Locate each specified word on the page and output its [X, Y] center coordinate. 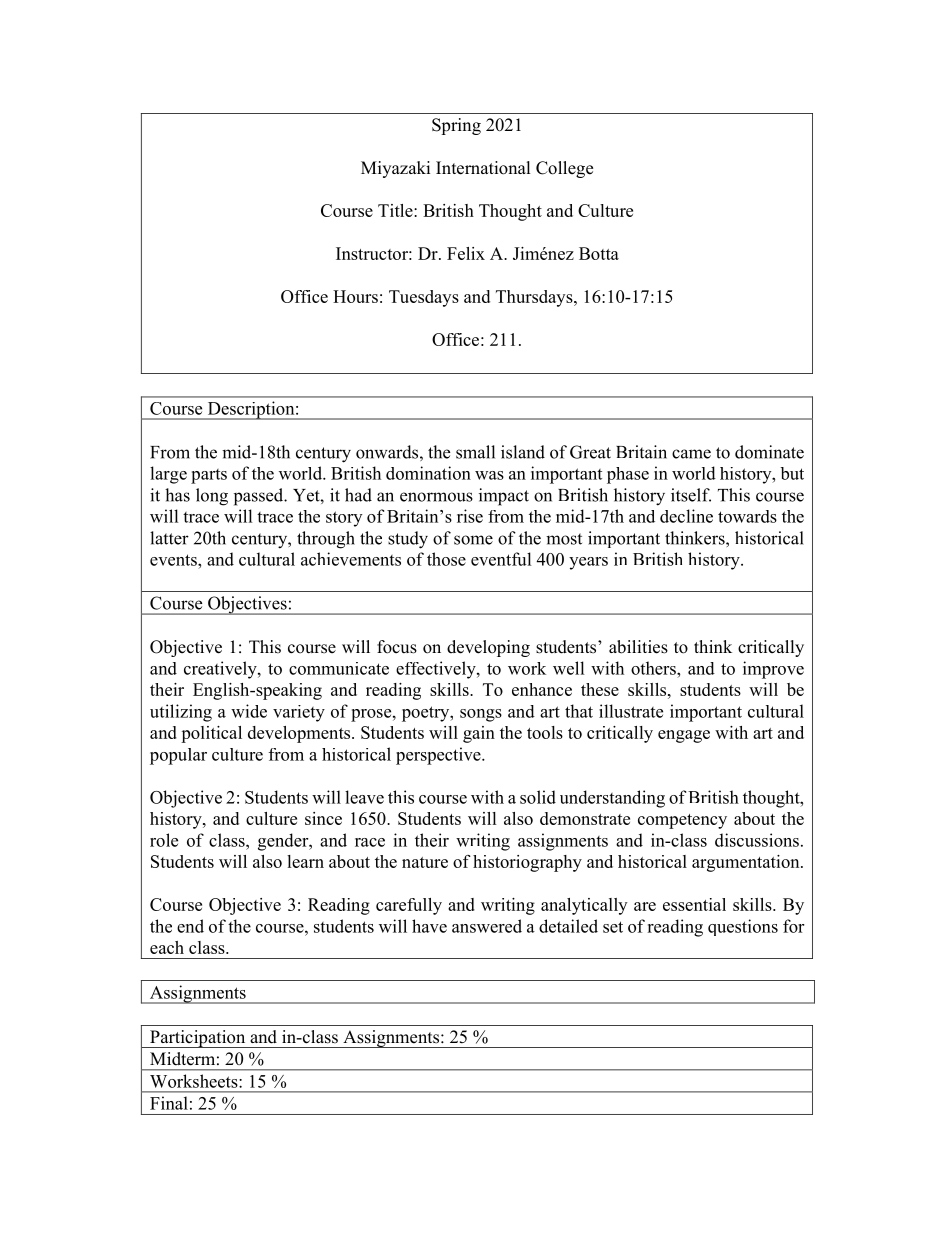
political [211, 734]
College [564, 169]
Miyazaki [395, 169]
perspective [439, 756]
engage [684, 736]
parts [209, 476]
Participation [198, 1039]
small [475, 452]
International [483, 168]
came [691, 454]
